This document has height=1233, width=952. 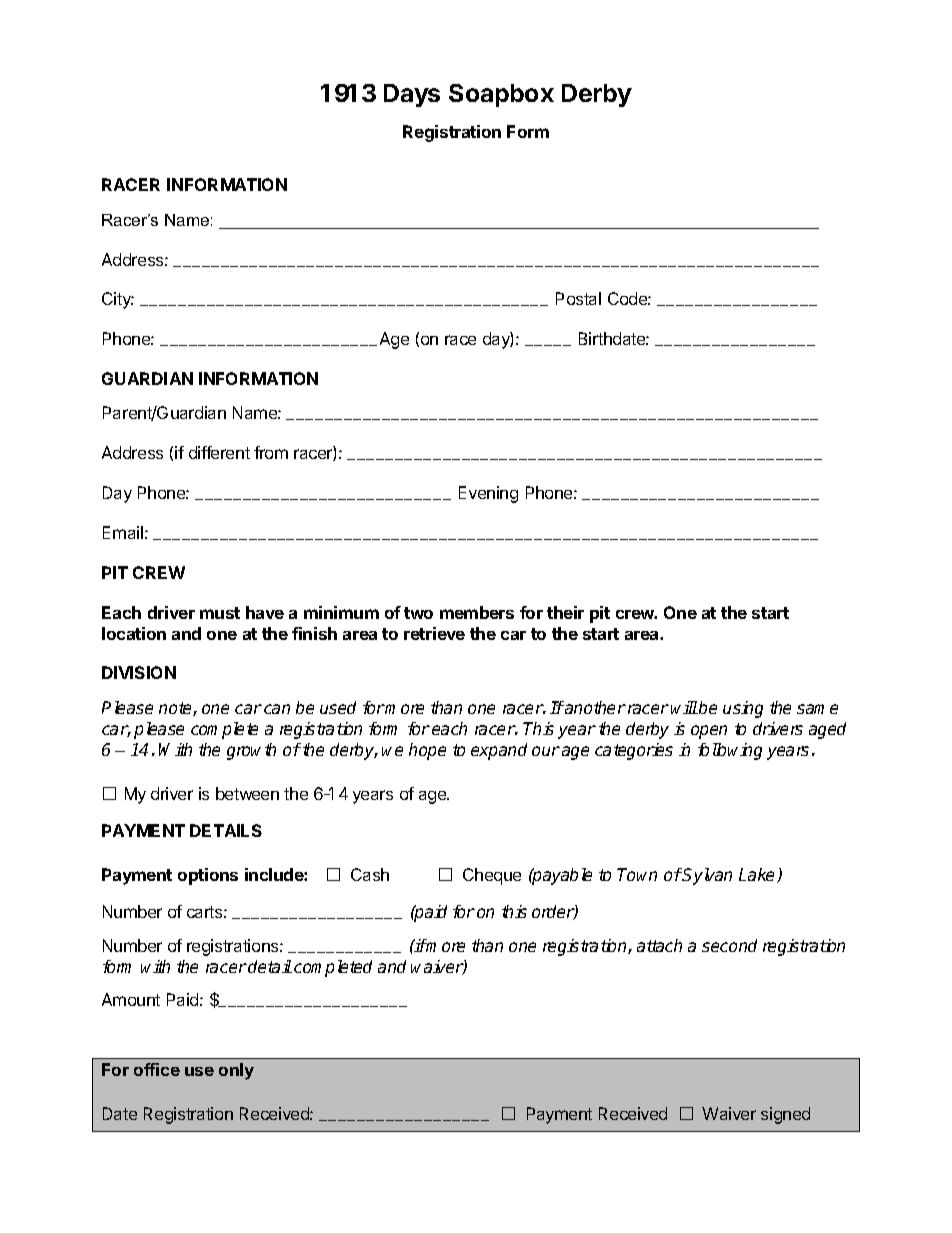 What do you see at coordinates (659, 945) in the document?
I see `attach` at bounding box center [659, 945].
